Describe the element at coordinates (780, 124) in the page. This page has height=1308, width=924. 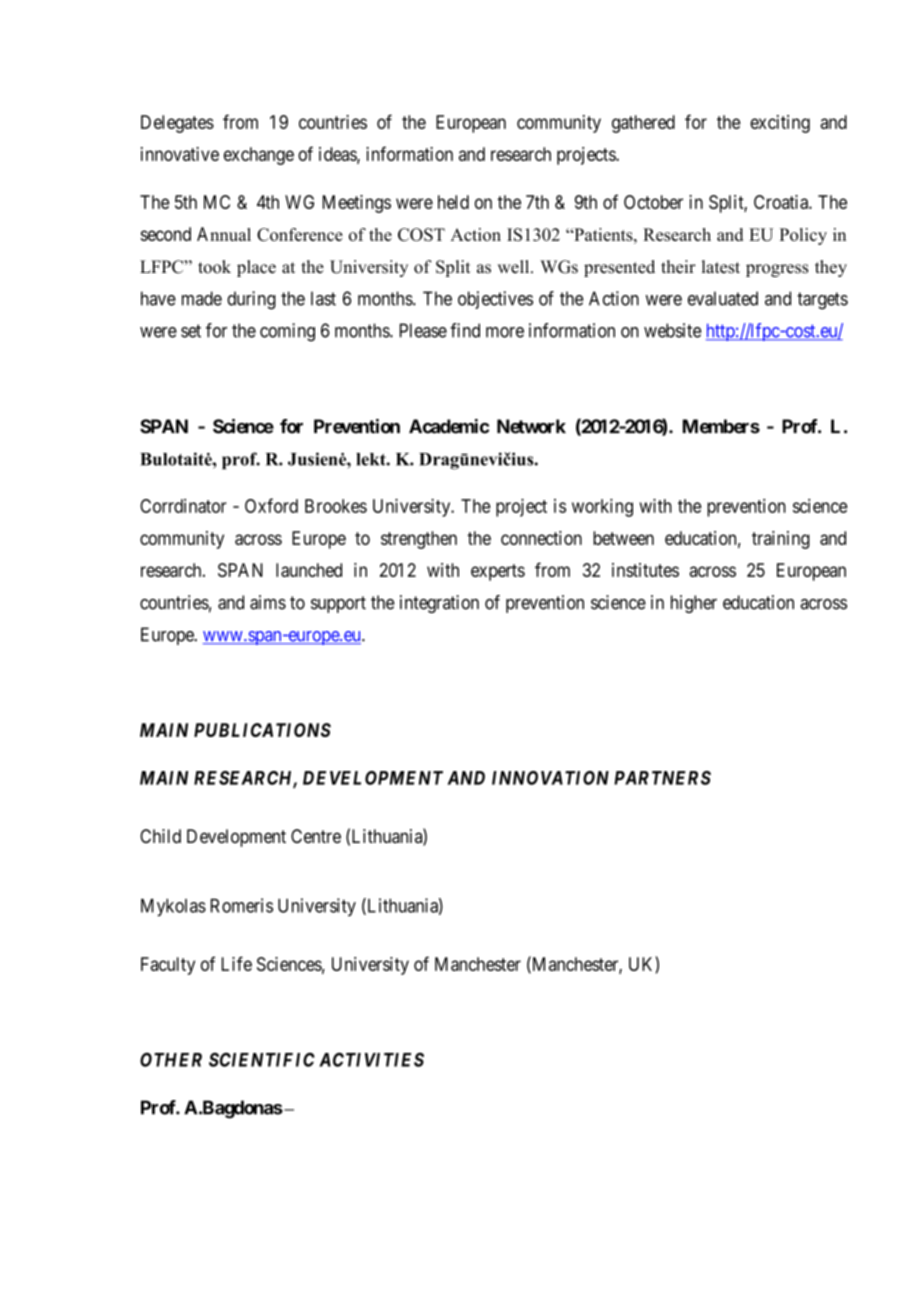
I see `exciting` at that location.
